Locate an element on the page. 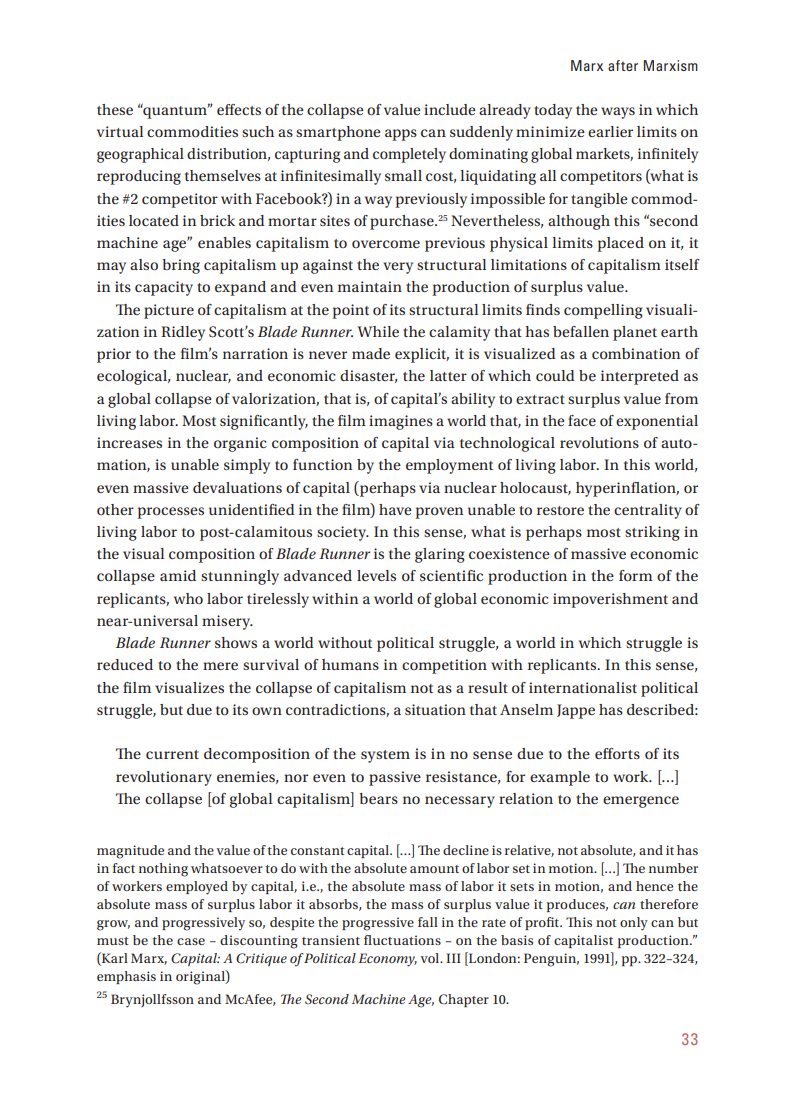 The width and height of the document is (789, 1116). picture is located at coordinates (169, 311).
